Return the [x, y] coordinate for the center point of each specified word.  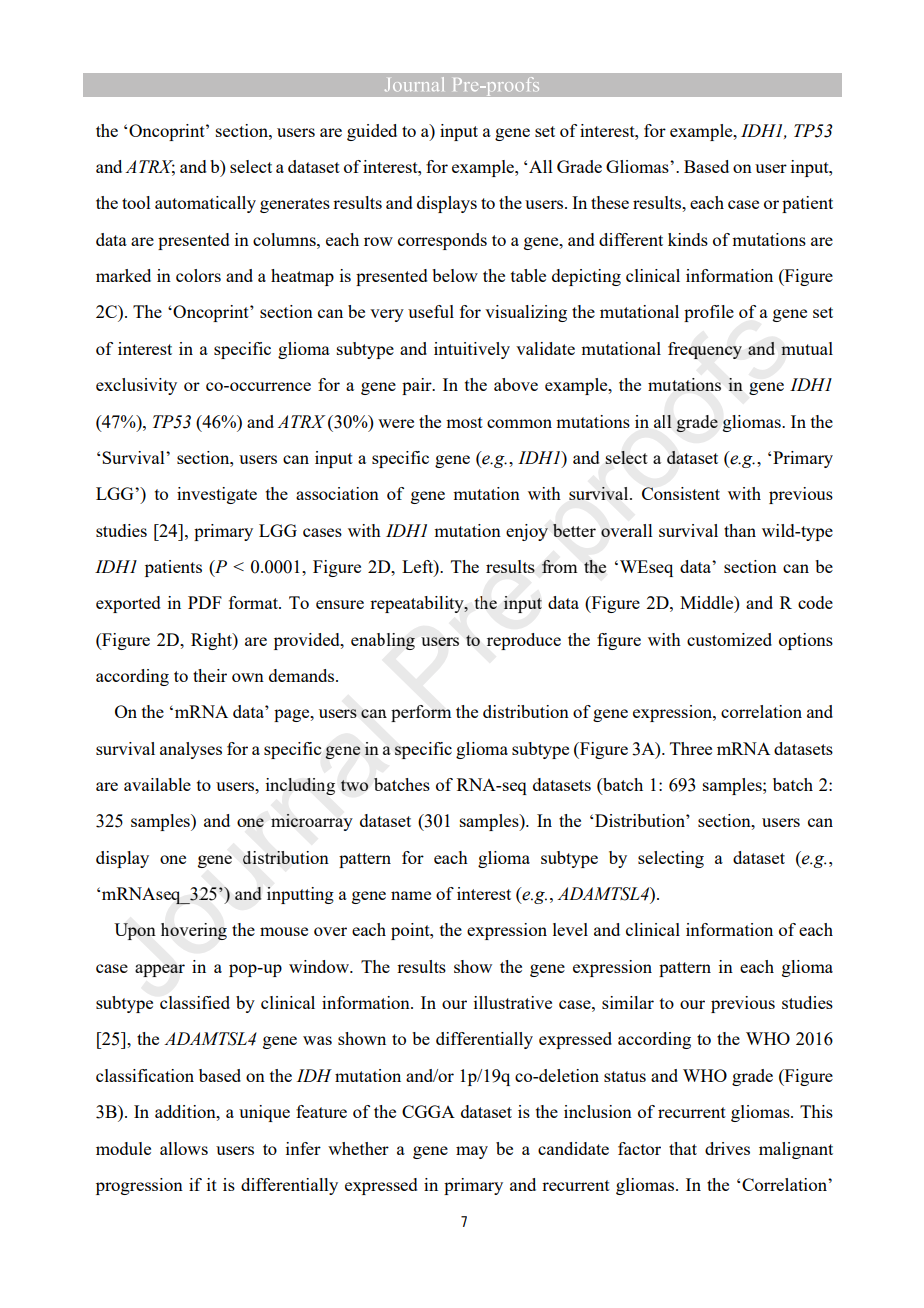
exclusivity [136, 386]
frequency [705, 350]
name [411, 895]
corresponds [442, 241]
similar [628, 1002]
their [210, 675]
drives [727, 1148]
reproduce [524, 641]
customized [729, 639]
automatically [205, 204]
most [464, 422]
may [472, 1152]
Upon [135, 931]
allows [184, 1148]
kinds [688, 239]
